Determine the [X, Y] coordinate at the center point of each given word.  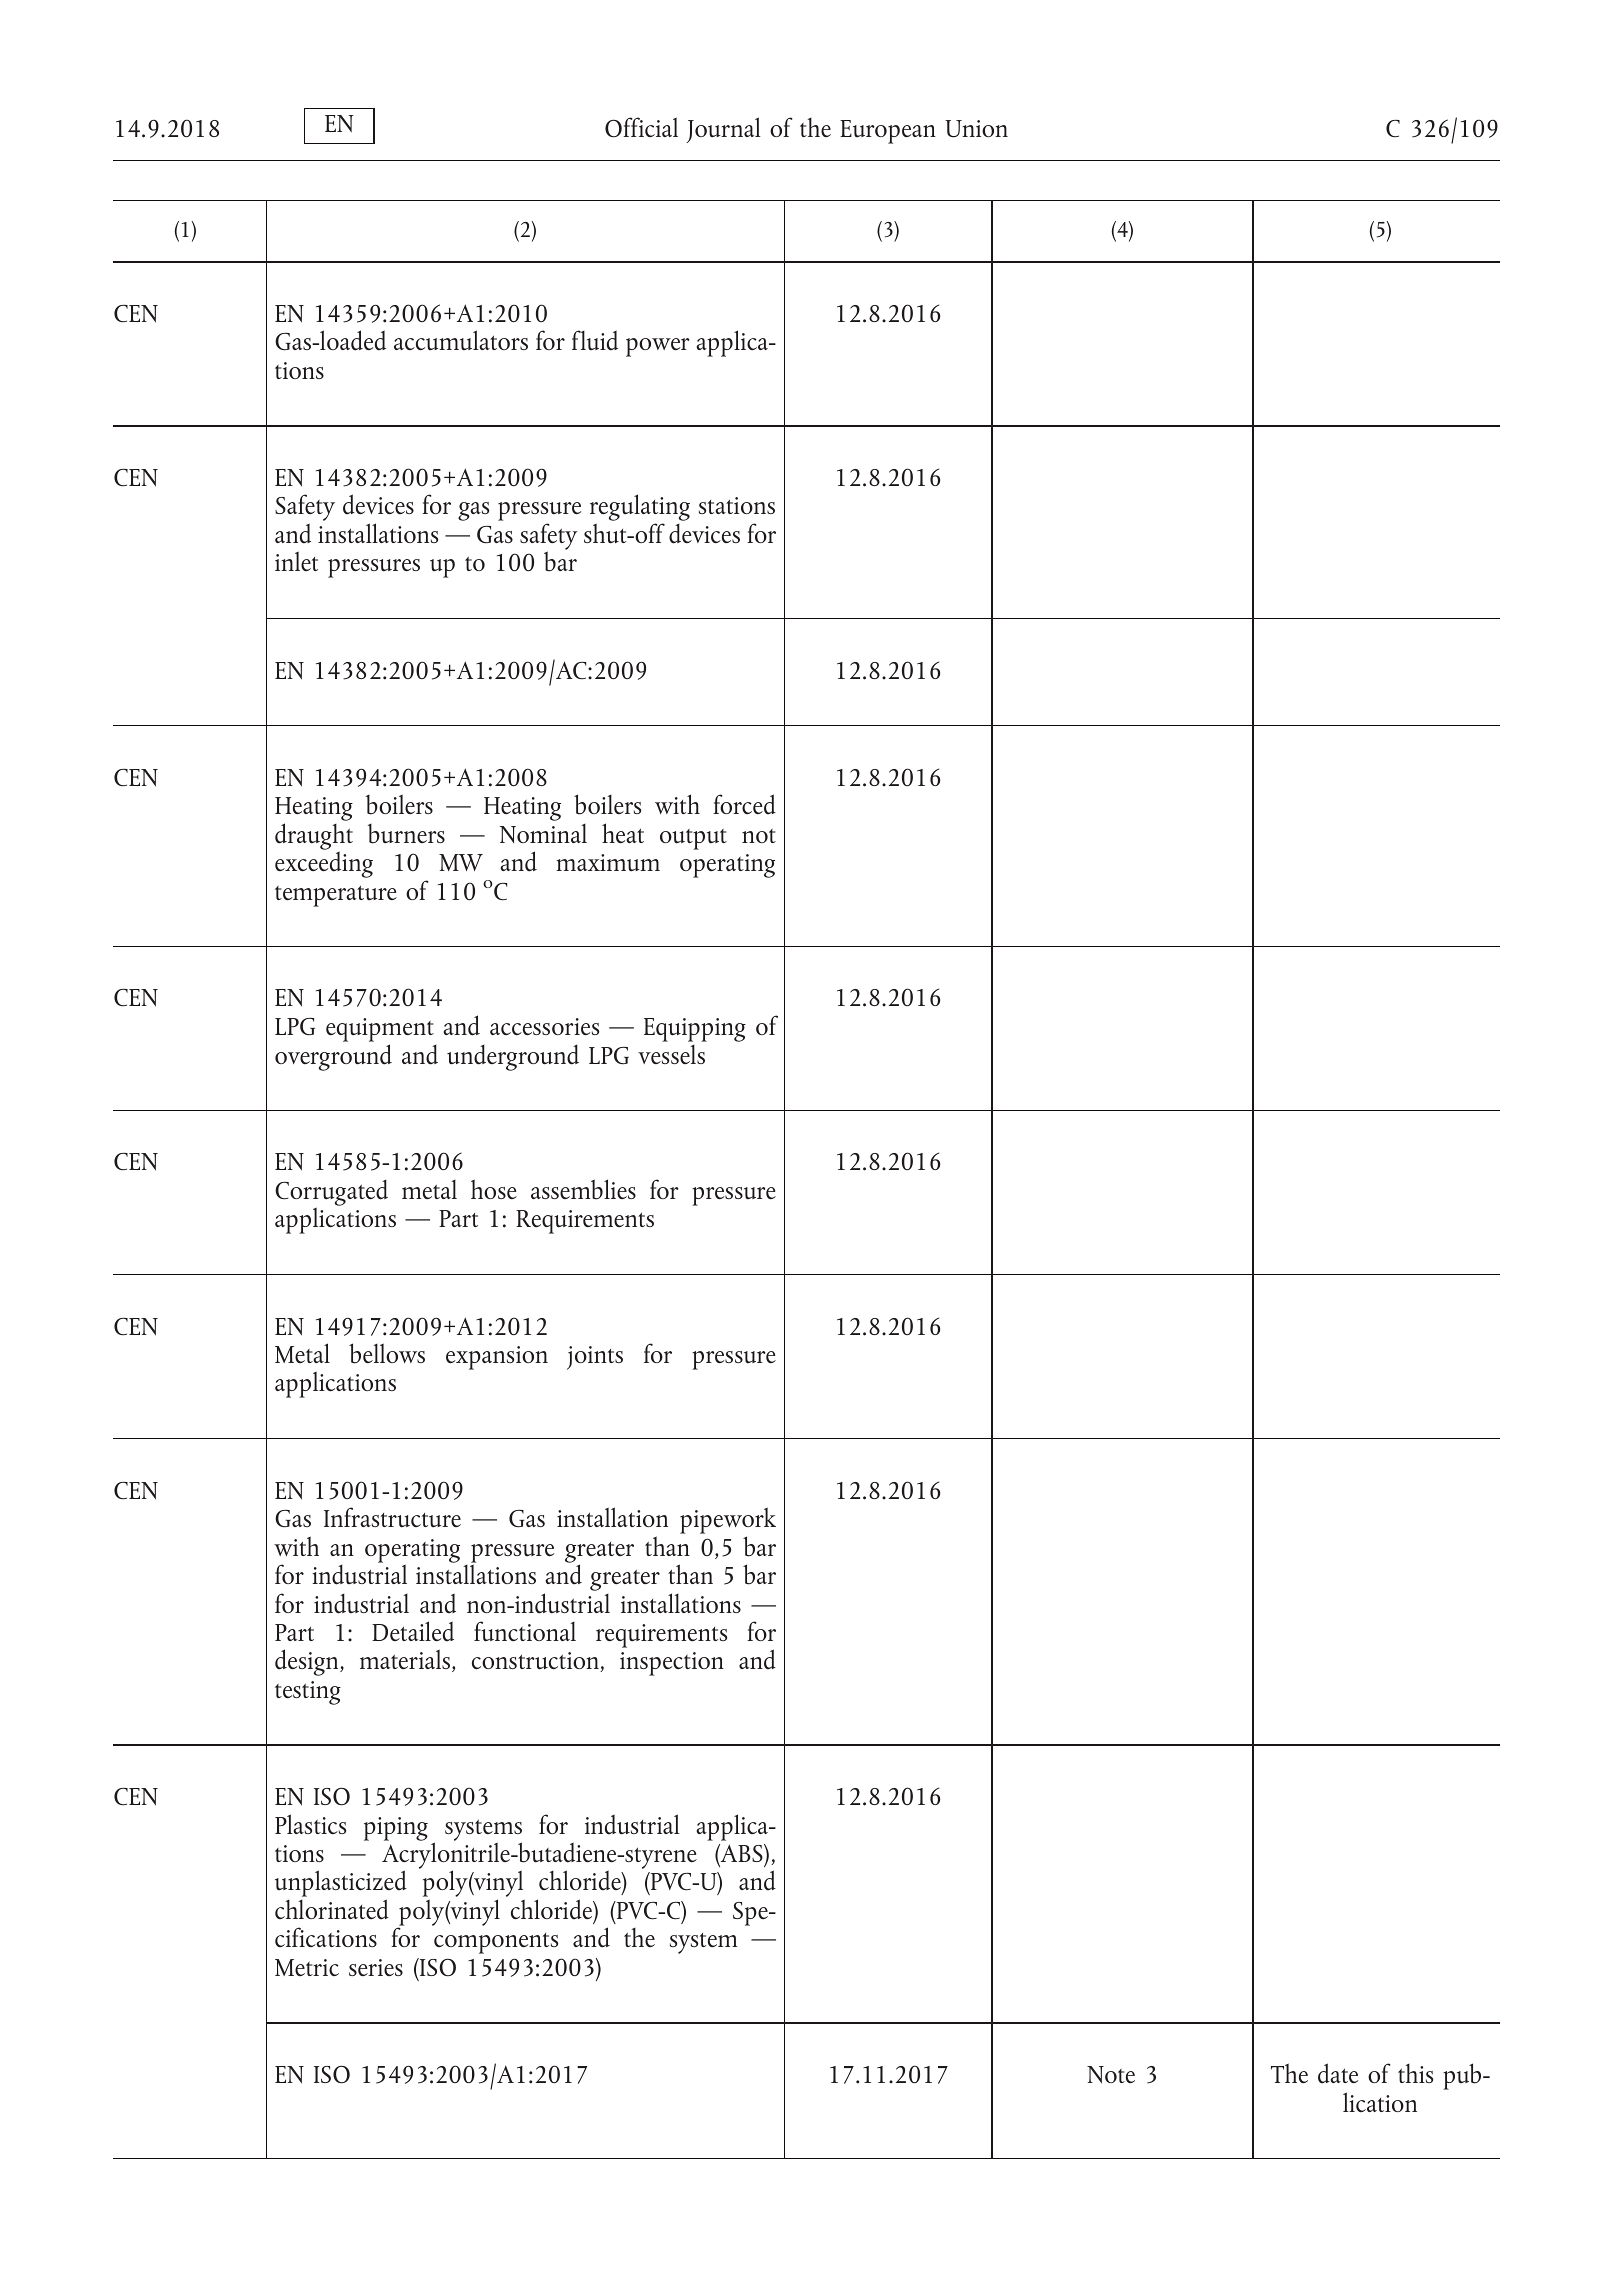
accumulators [461, 340]
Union [976, 129]
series [376, 1967]
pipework [728, 1520]
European [888, 132]
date [1338, 2073]
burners [406, 834]
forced [744, 804]
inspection [672, 1664]
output [693, 839]
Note [1111, 2075]
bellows [387, 1353]
